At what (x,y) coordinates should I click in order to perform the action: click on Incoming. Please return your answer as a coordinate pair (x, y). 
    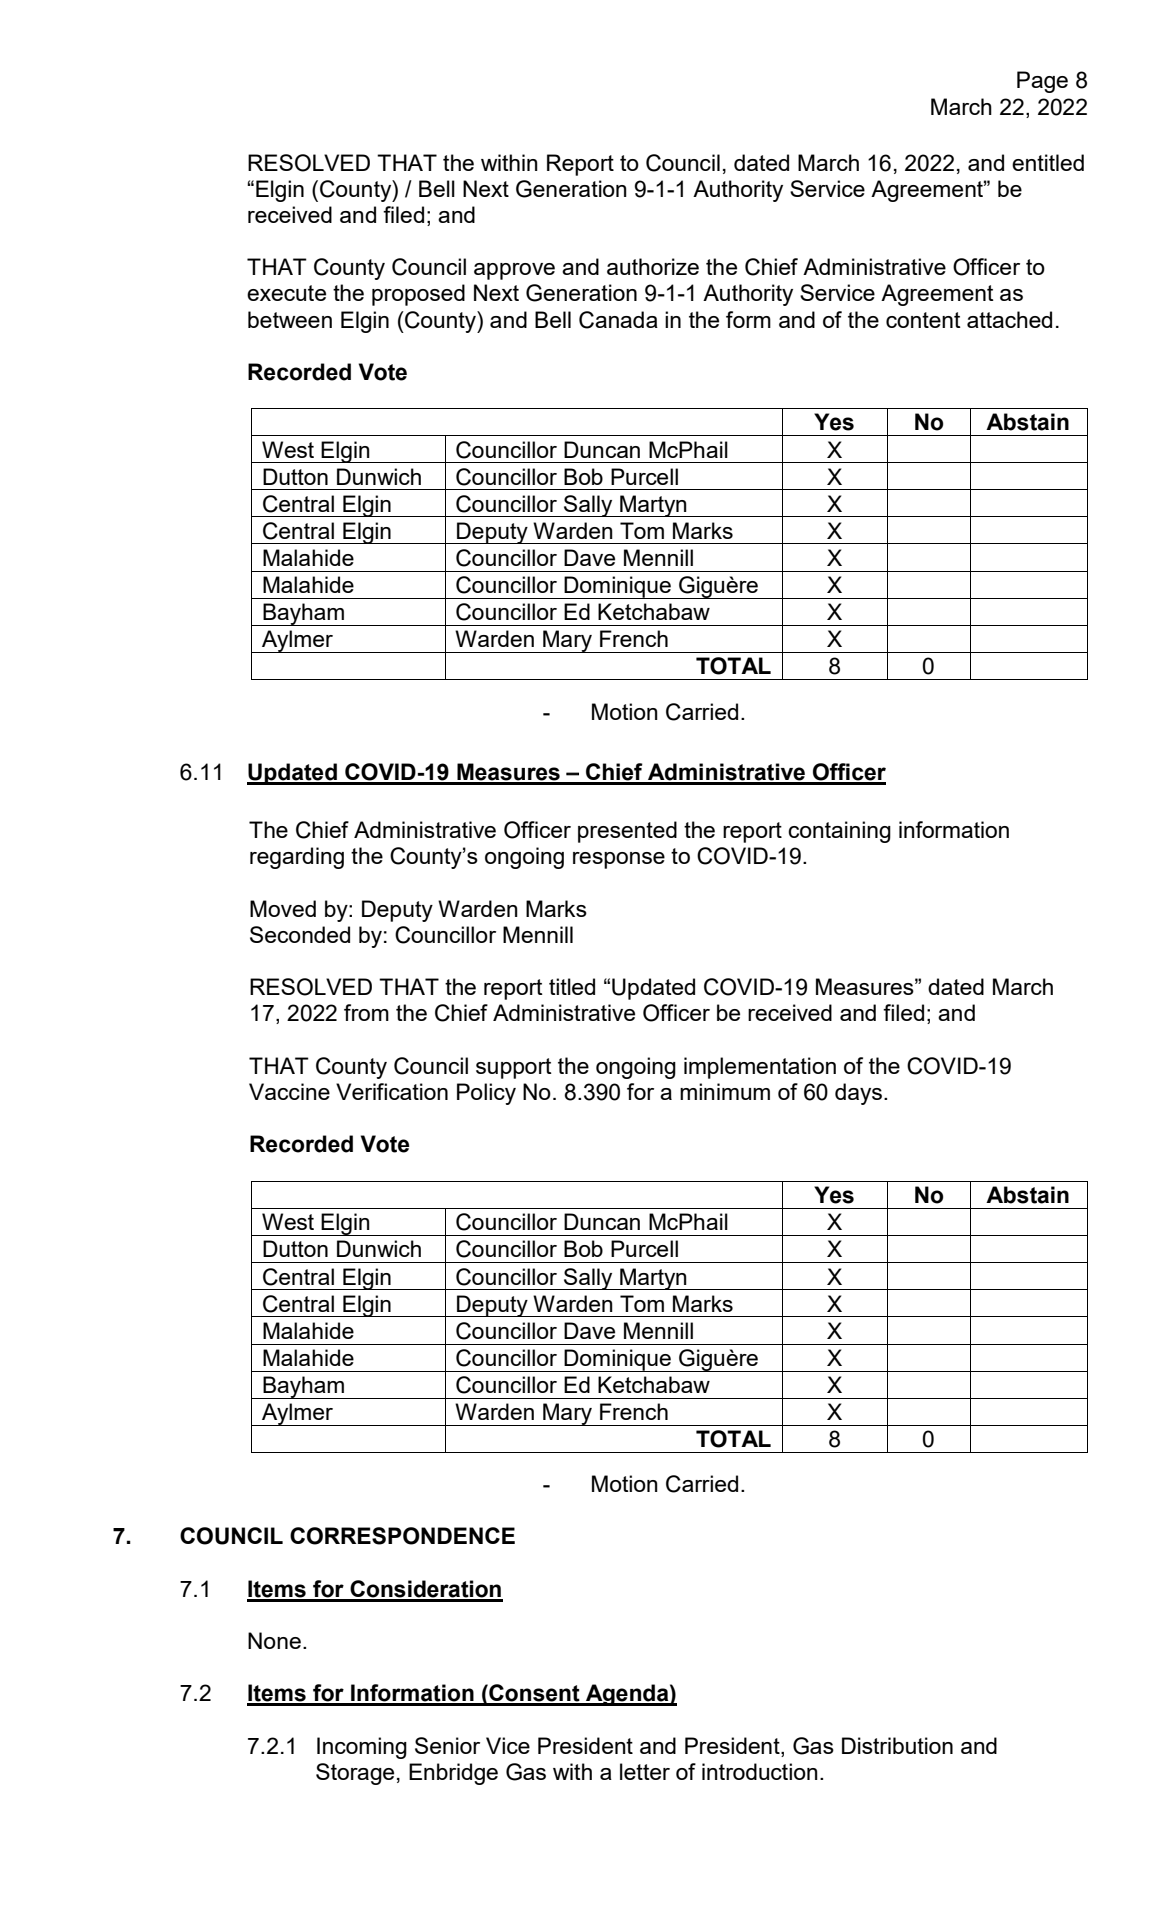
    Looking at the image, I should click on (362, 1748).
